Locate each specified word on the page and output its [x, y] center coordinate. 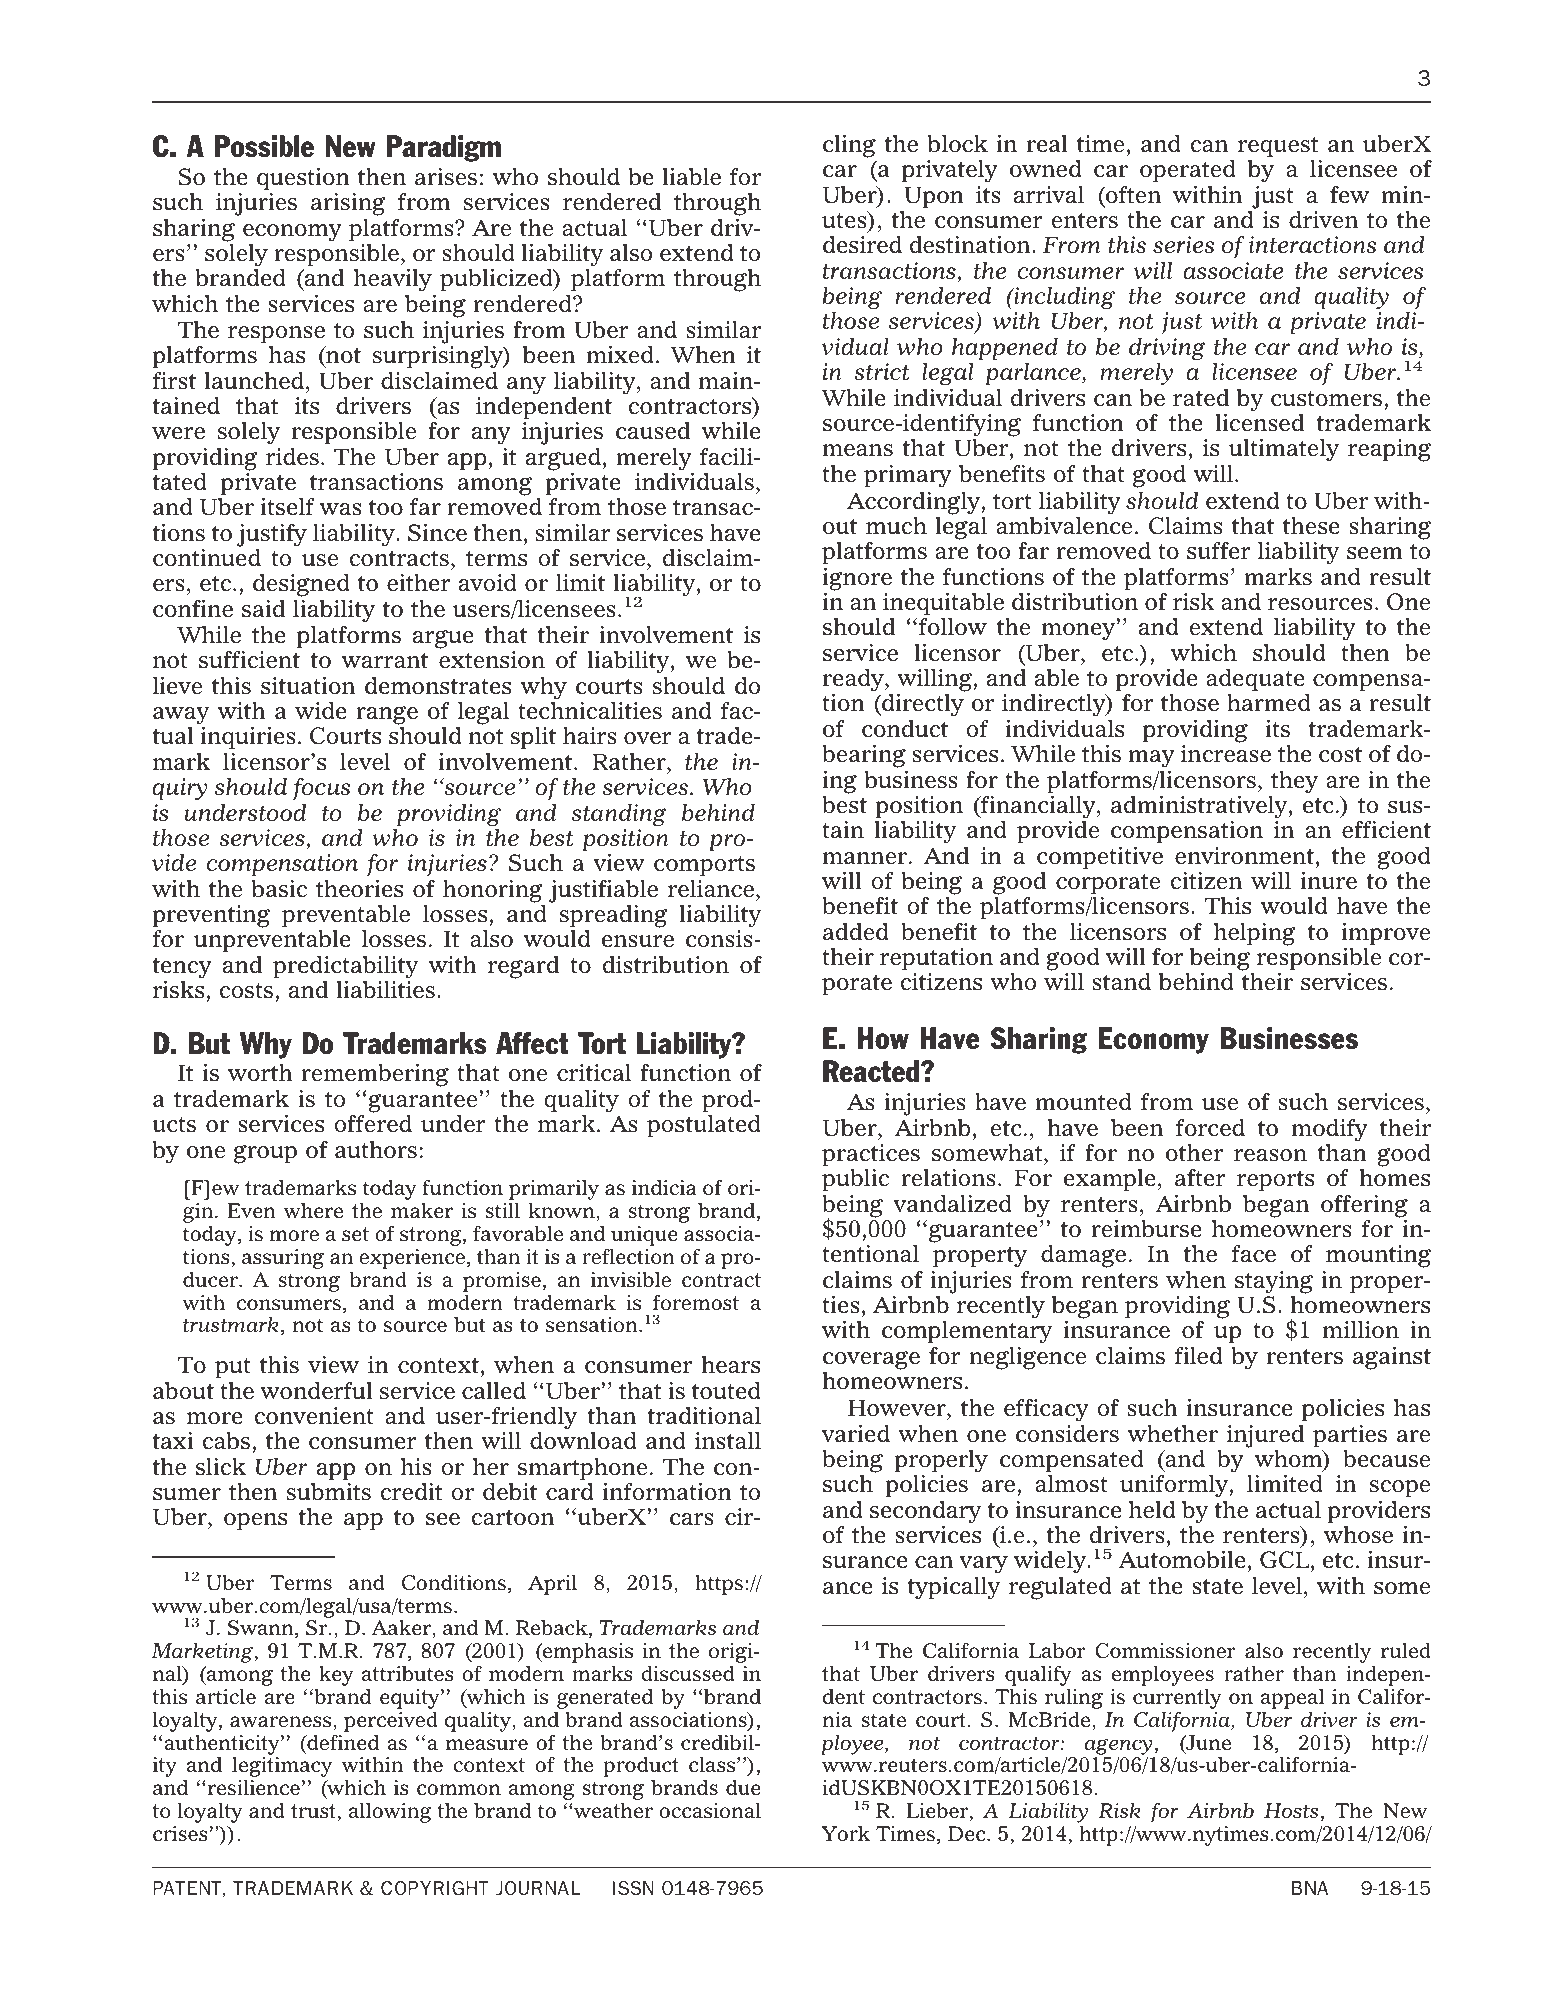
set [355, 1234]
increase [1226, 754]
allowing [390, 1813]
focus [321, 789]
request [1278, 146]
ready [854, 680]
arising [348, 204]
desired [862, 245]
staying [1274, 1282]
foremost [696, 1303]
